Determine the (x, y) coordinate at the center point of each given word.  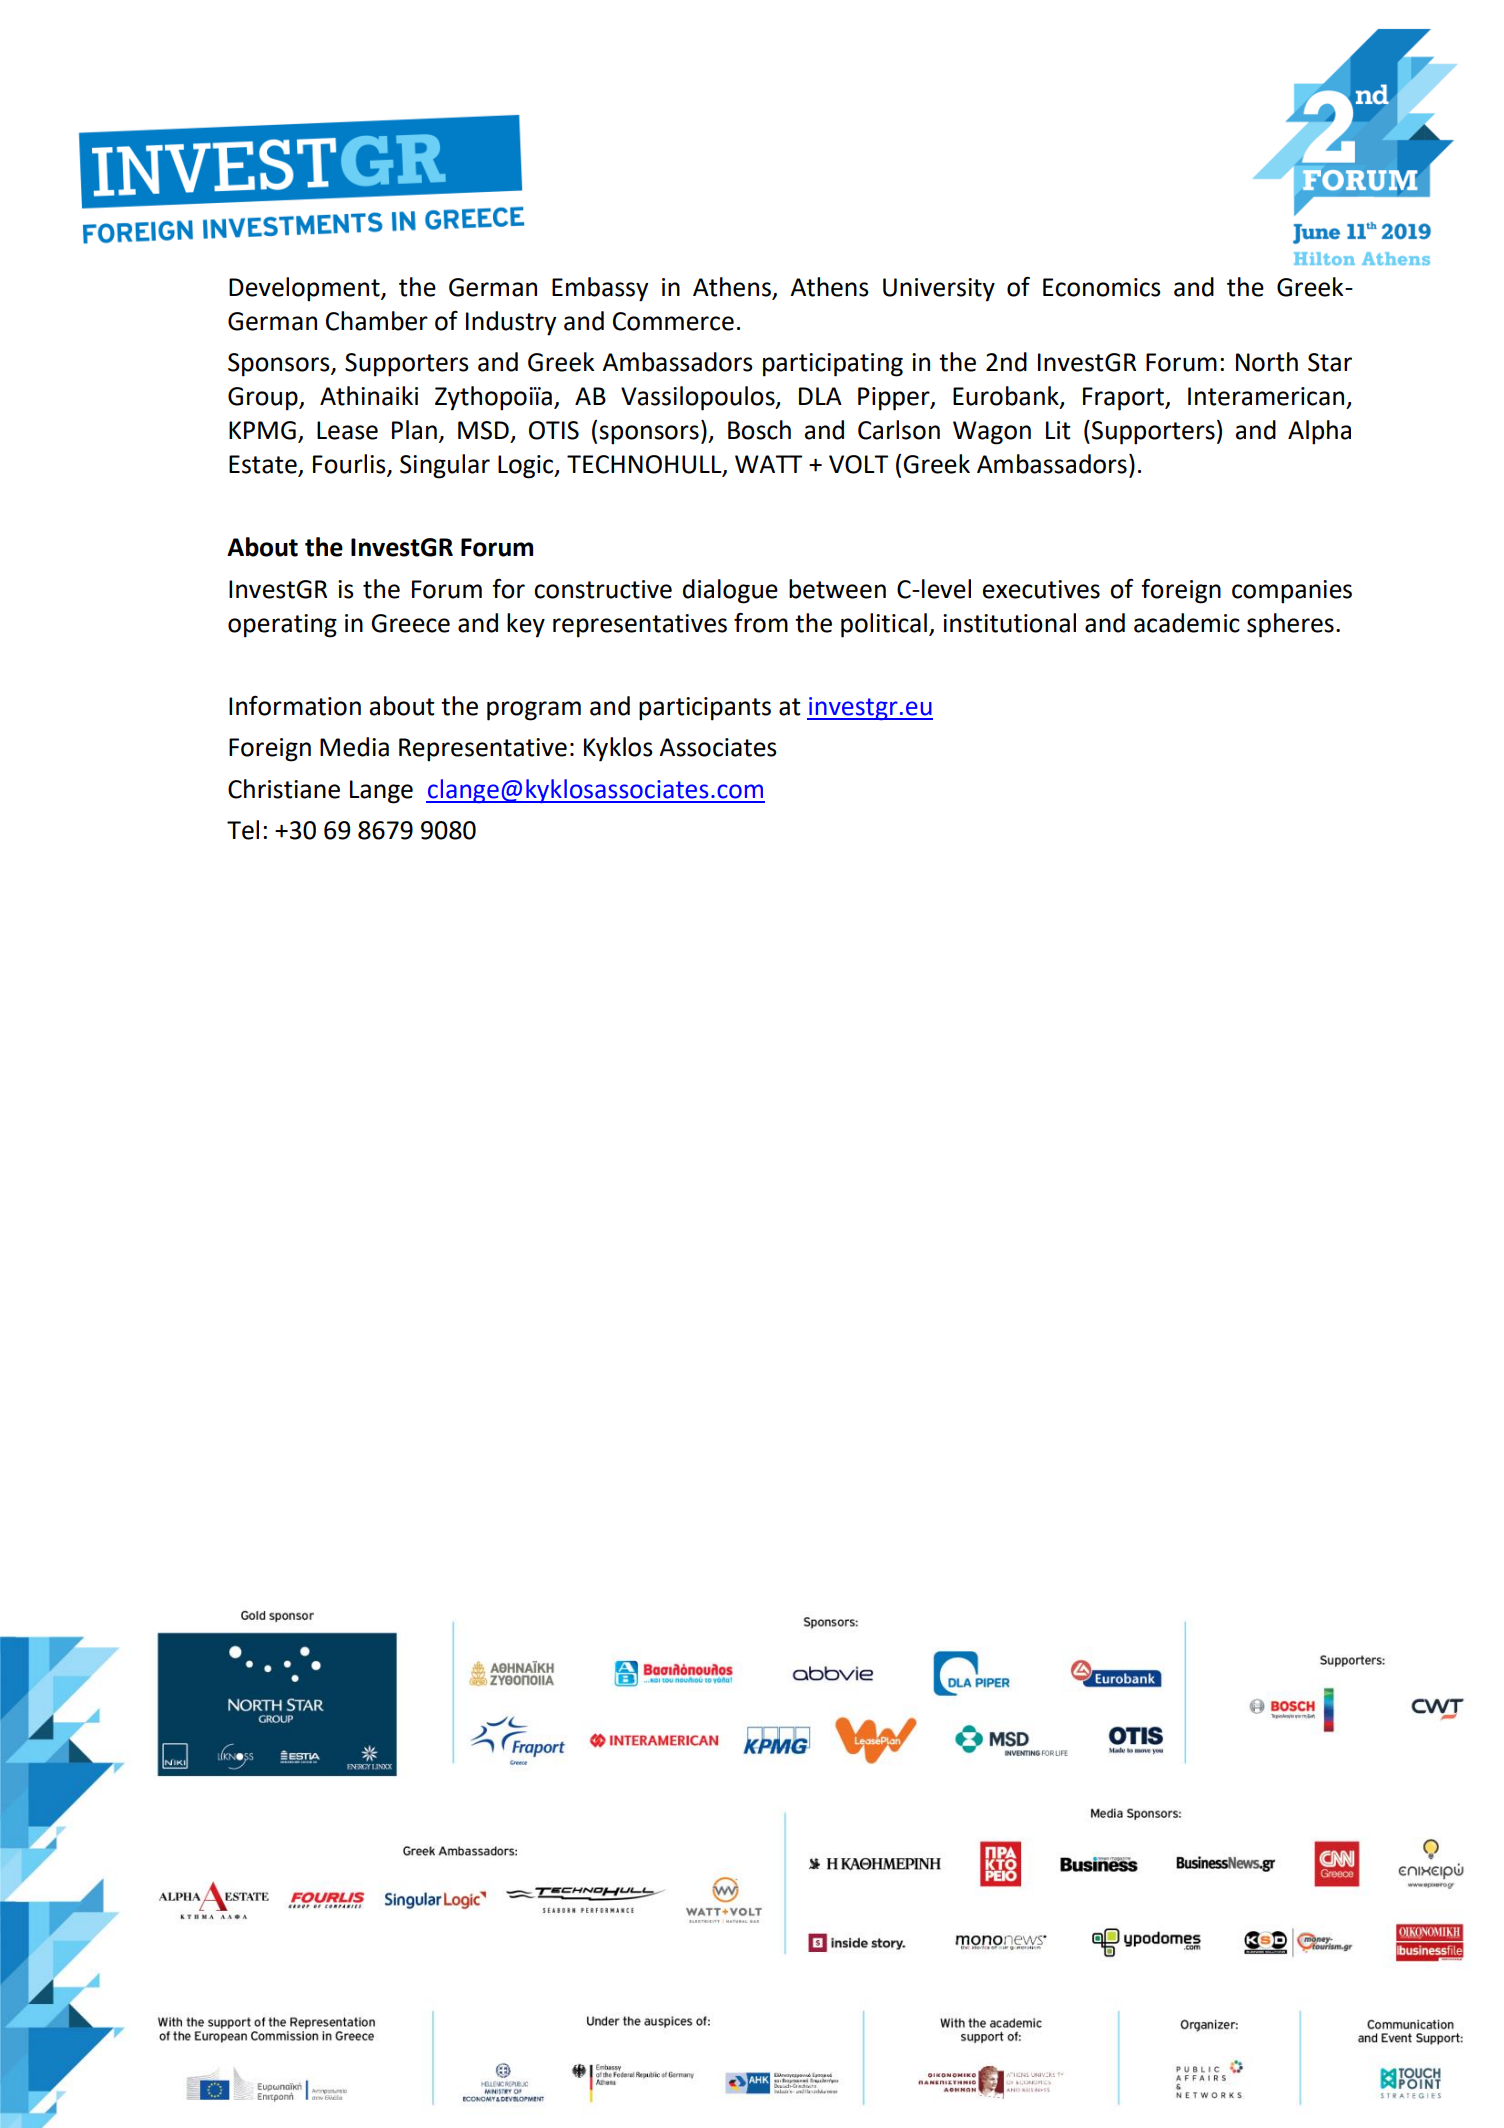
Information (295, 706)
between (837, 589)
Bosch (759, 430)
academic (1187, 623)
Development (305, 289)
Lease (347, 430)
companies (1292, 592)
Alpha (1319, 432)
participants (705, 709)
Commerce (673, 321)
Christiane (284, 789)
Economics (1102, 287)
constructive (603, 589)
